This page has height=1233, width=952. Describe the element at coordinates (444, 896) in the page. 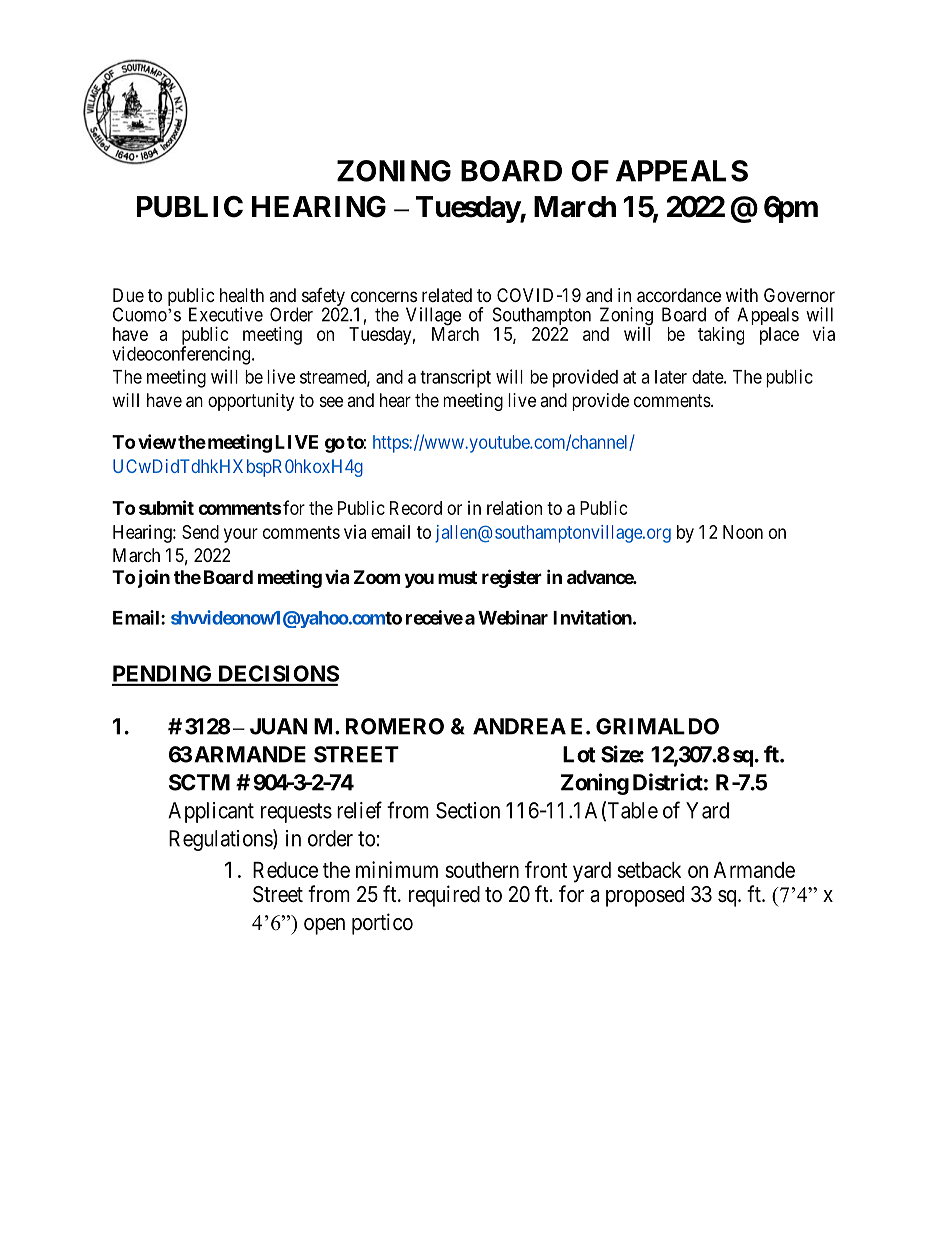

I see `required` at that location.
